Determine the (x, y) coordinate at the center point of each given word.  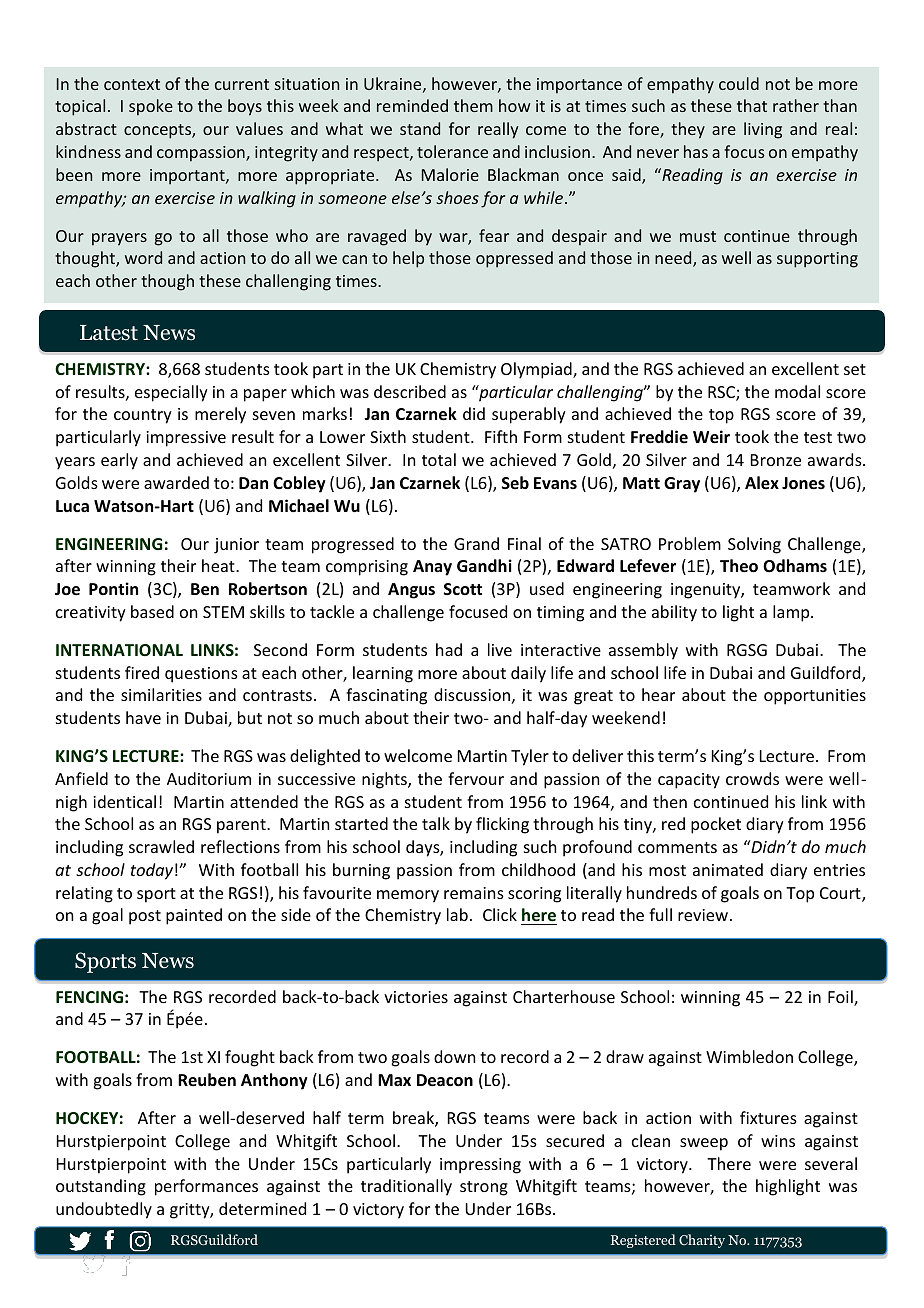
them (473, 105)
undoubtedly (104, 1210)
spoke (151, 107)
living (763, 130)
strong (484, 1188)
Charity (702, 1241)
